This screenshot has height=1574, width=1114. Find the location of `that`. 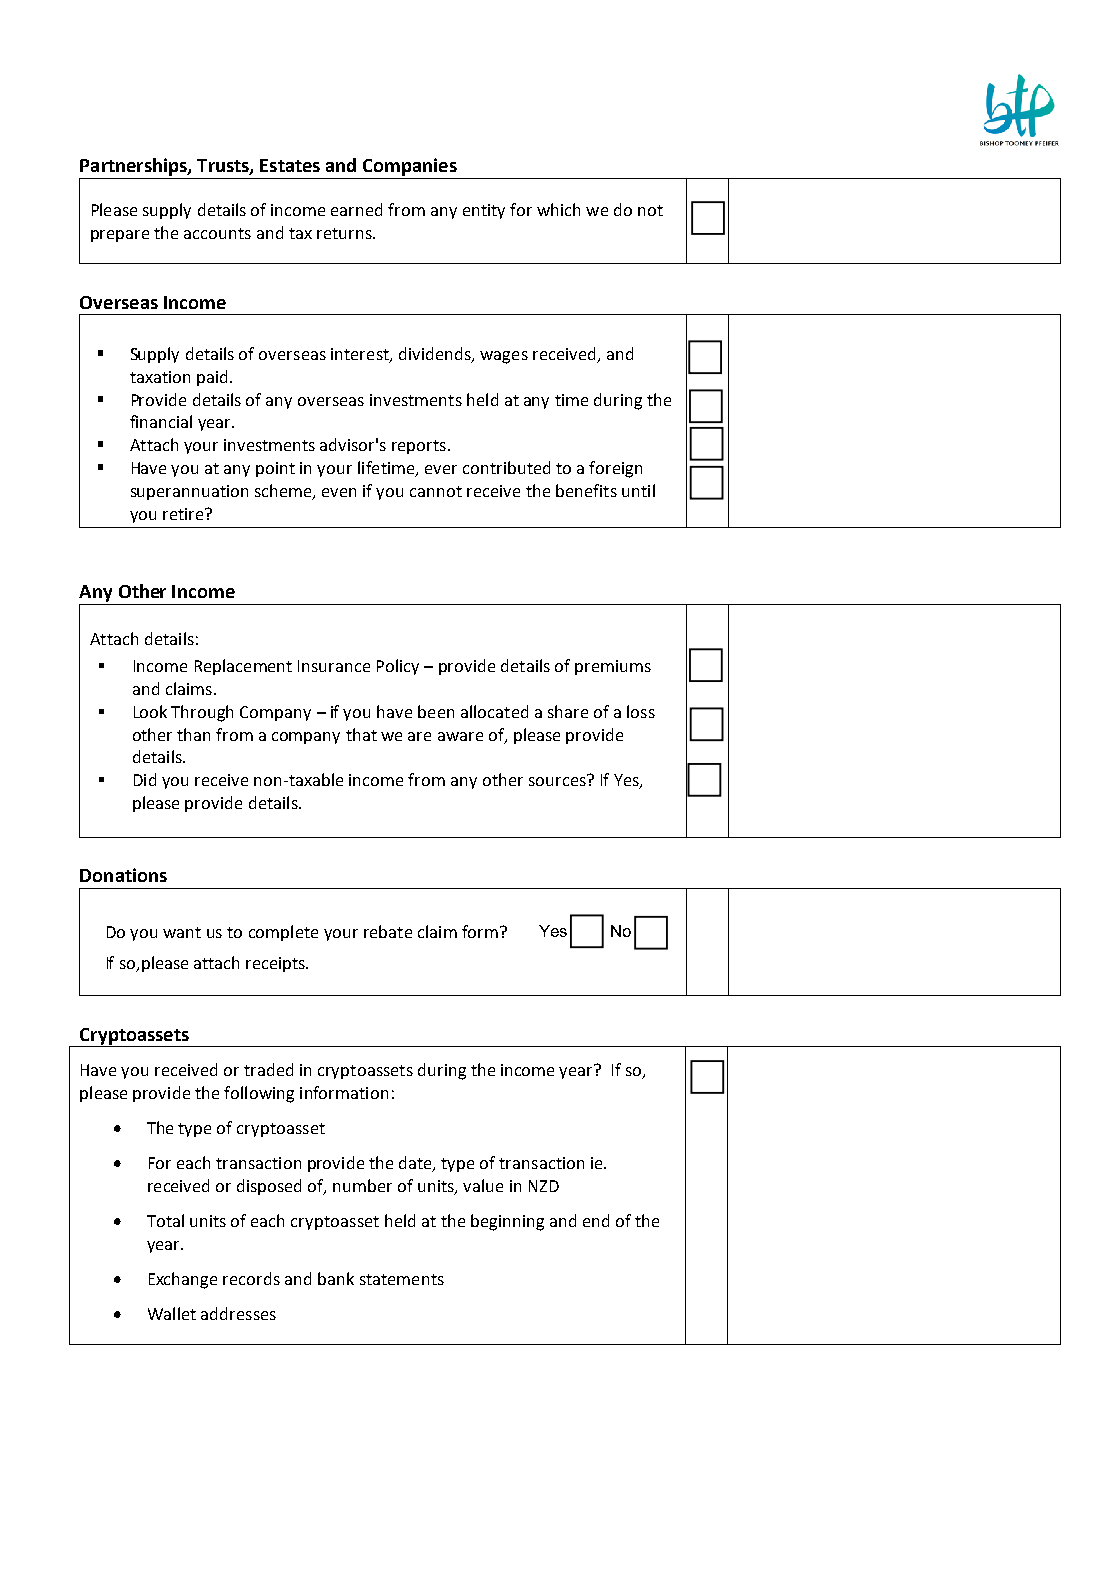

that is located at coordinates (361, 734).
